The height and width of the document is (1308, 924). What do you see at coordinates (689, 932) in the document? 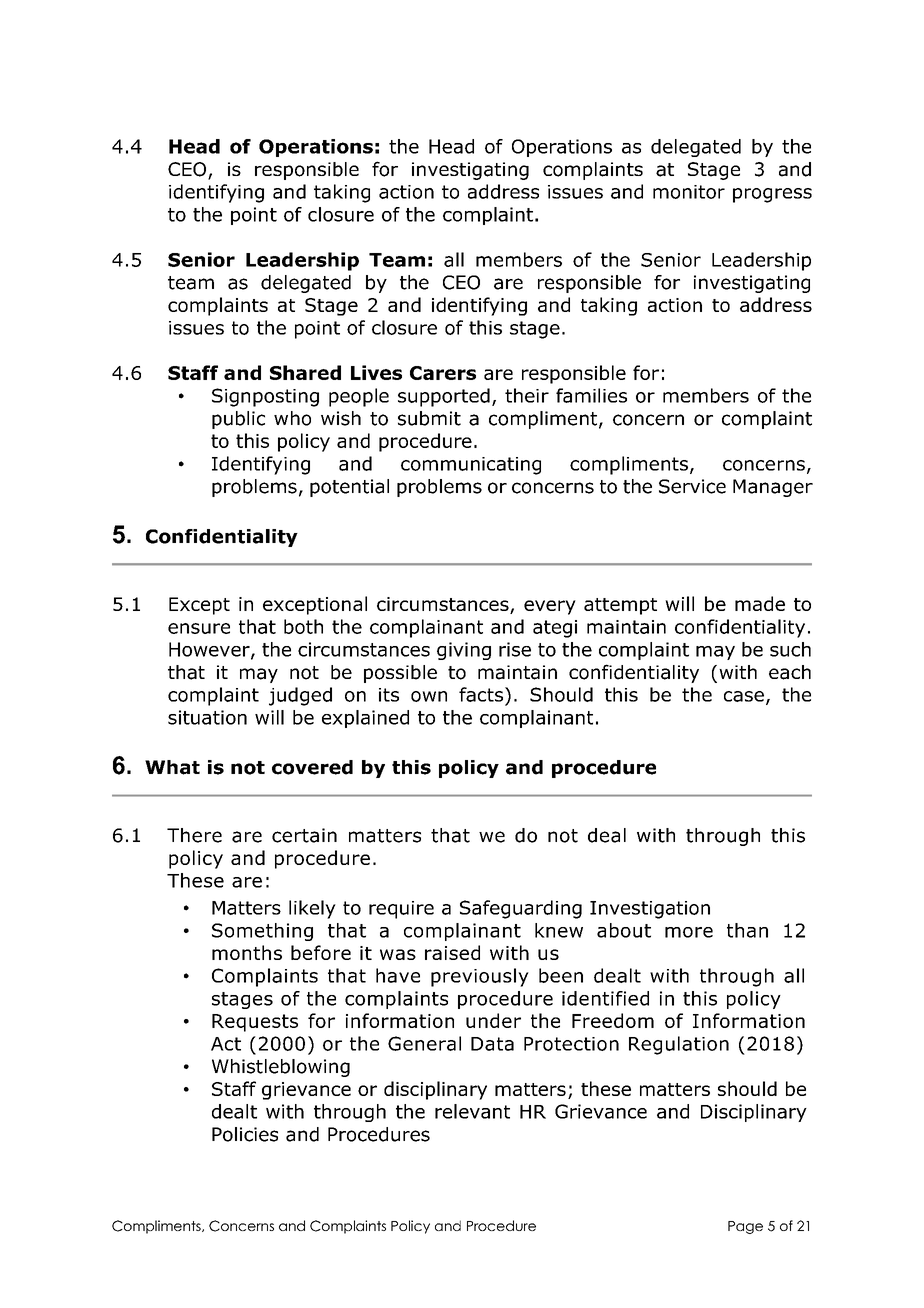
I see `more` at bounding box center [689, 932].
